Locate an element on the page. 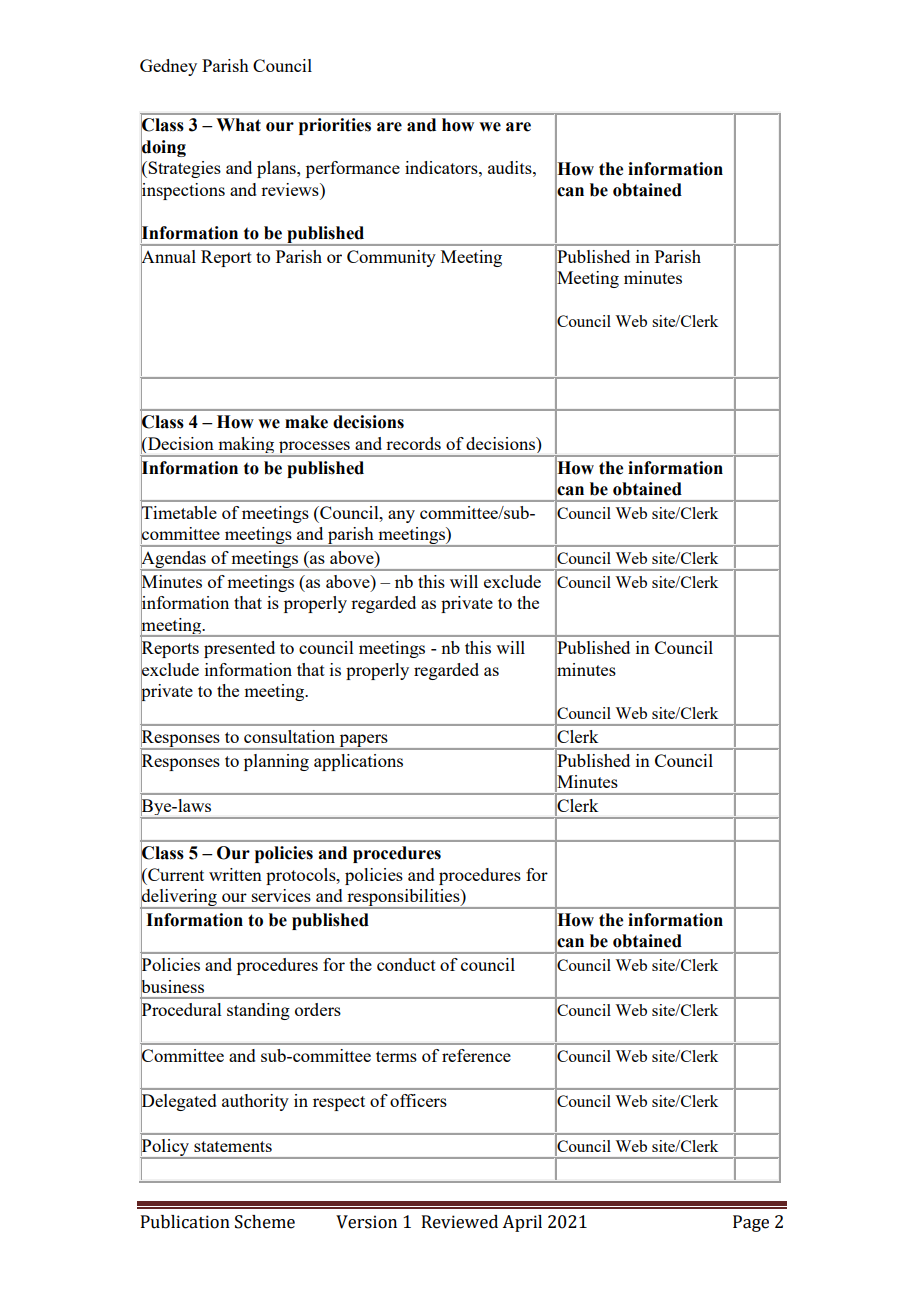  making is located at coordinates (246, 446).
